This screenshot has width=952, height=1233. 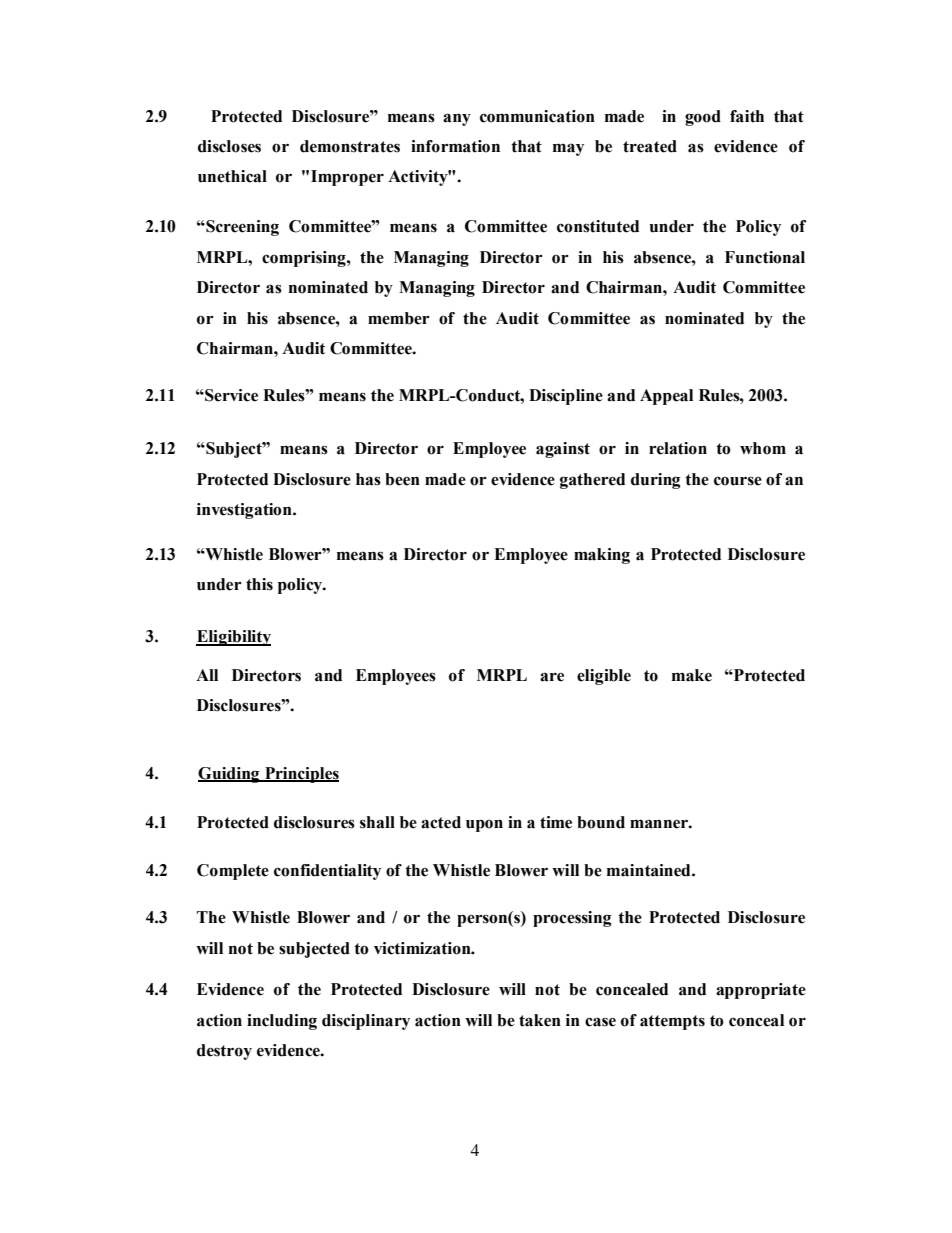 What do you see at coordinates (563, 450) in the screenshot?
I see `against` at bounding box center [563, 450].
